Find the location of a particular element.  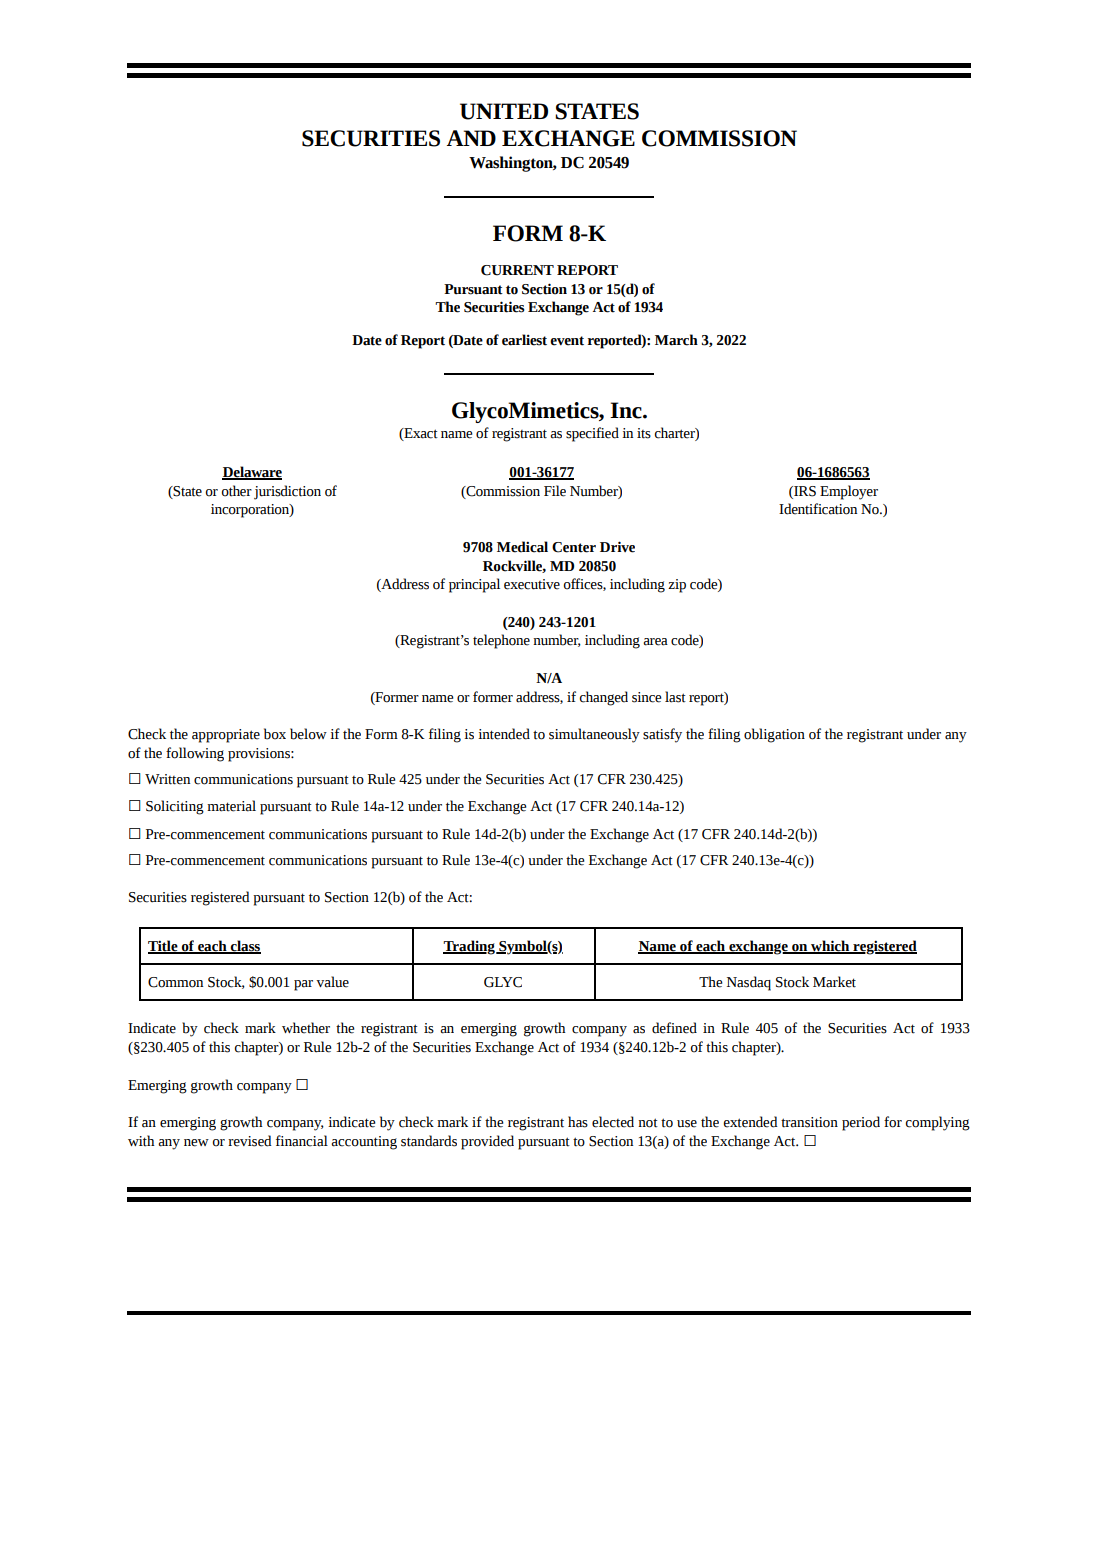

class is located at coordinates (245, 947).
